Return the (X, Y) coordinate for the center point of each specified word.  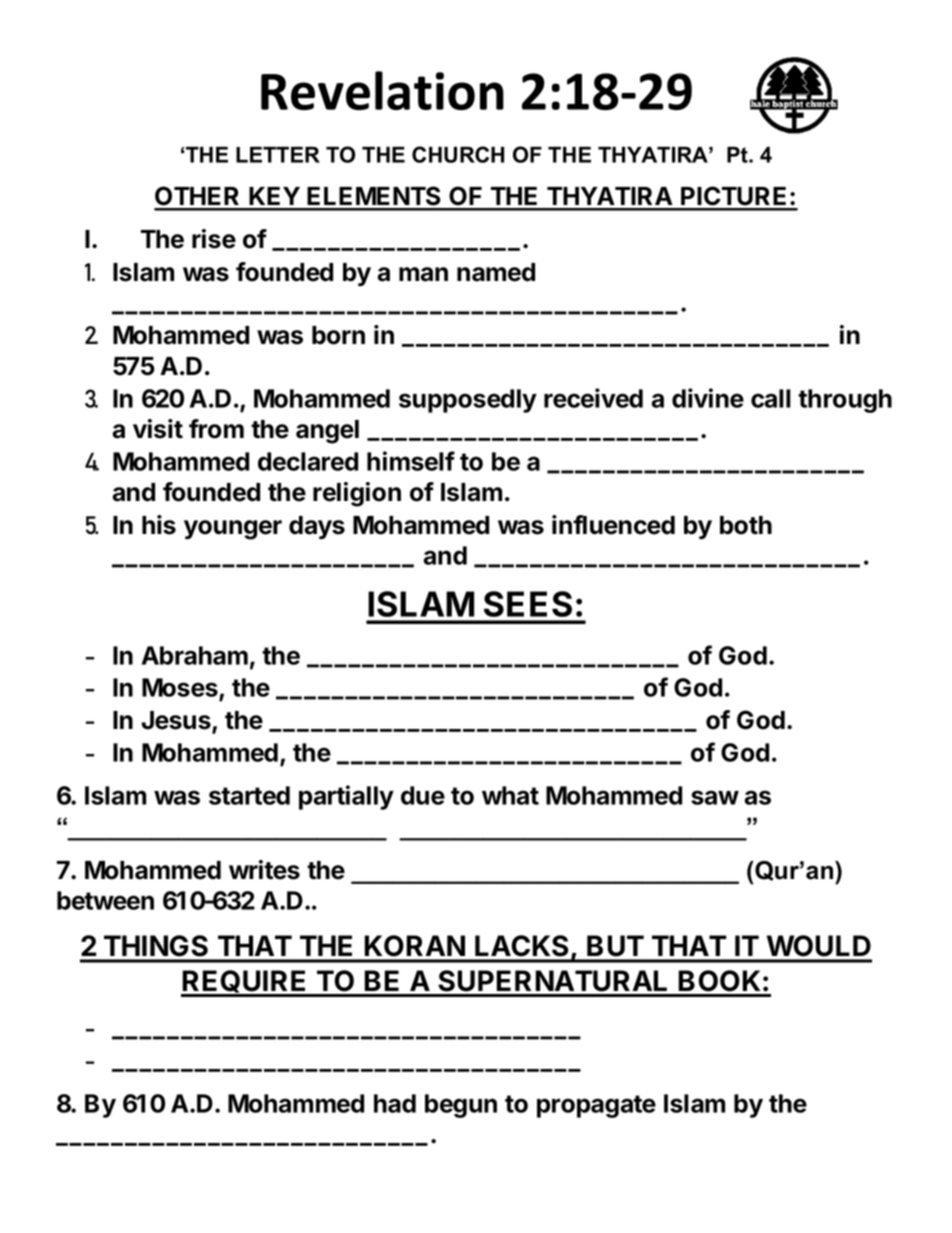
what (510, 795)
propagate (596, 1106)
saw (715, 797)
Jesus (177, 721)
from (216, 429)
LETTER (278, 154)
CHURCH (458, 154)
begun (461, 1106)
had (395, 1103)
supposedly (468, 401)
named (496, 272)
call (771, 398)
